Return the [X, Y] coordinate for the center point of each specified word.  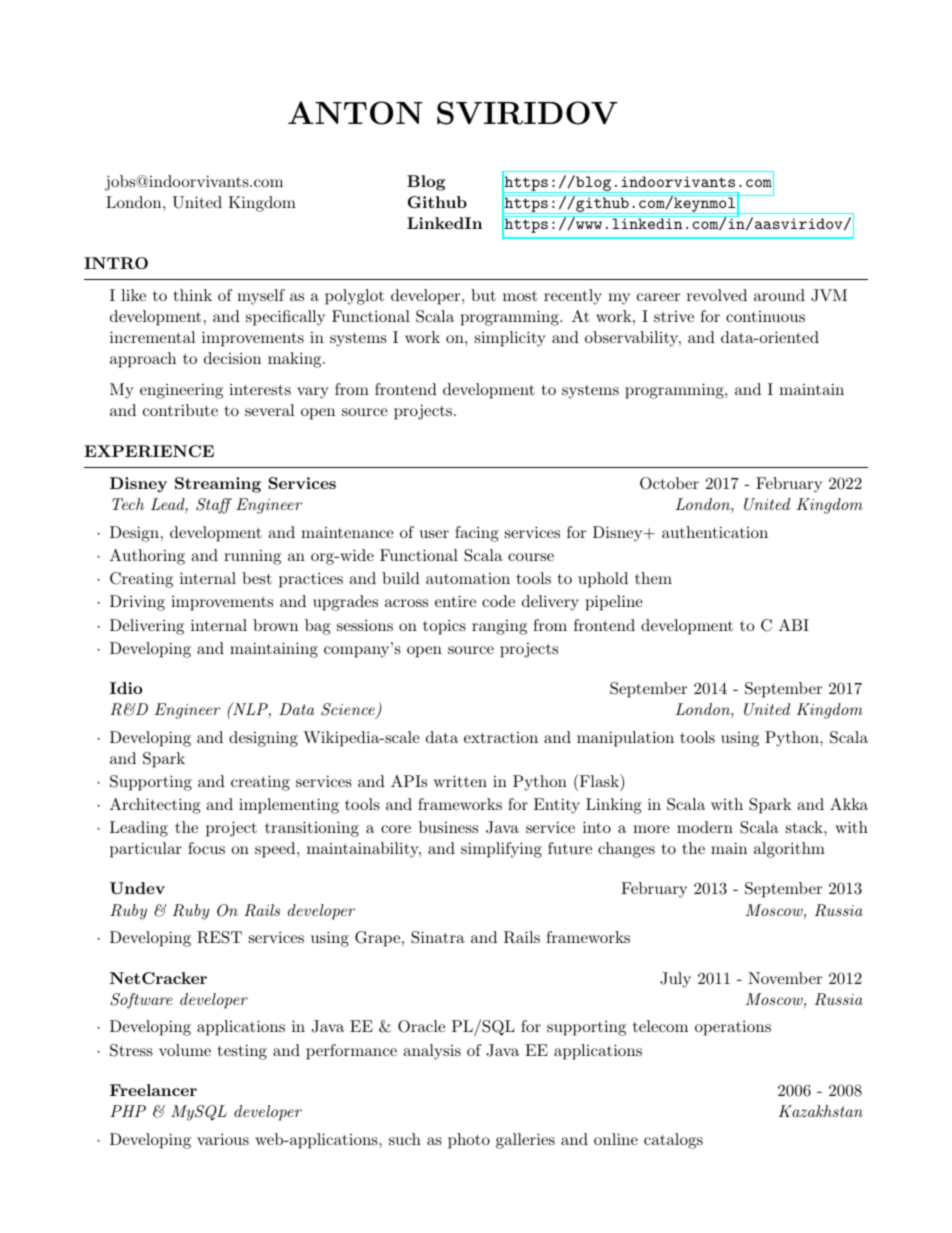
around [779, 295]
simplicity [510, 339]
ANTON [355, 113]
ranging [499, 627]
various [223, 1139]
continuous [765, 316]
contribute [180, 410]
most [520, 296]
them [653, 578]
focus [206, 848]
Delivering [147, 627]
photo [469, 1141]
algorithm [789, 850]
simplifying [501, 850]
